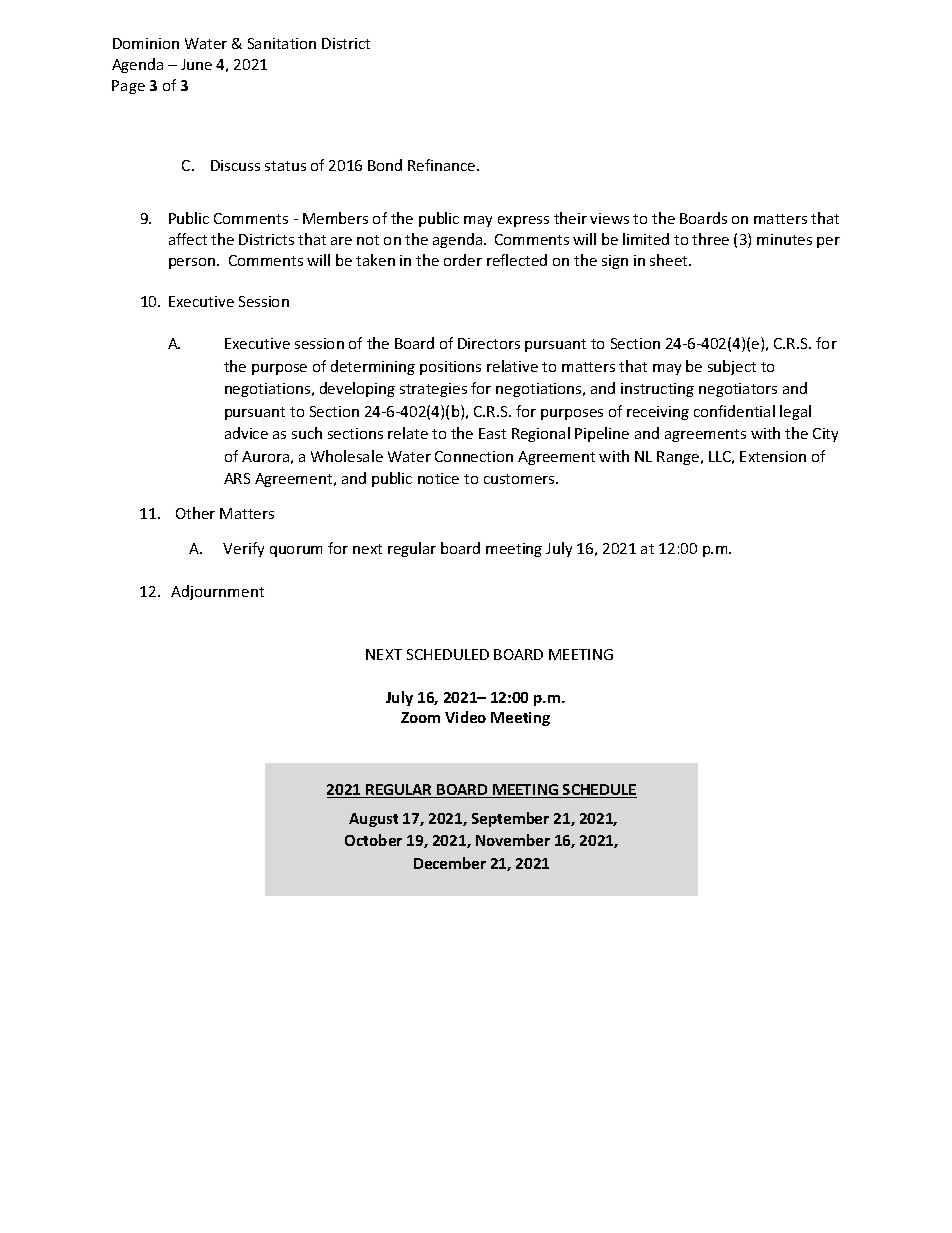 The width and height of the screenshot is (952, 1233). Describe the element at coordinates (773, 456) in the screenshot. I see `Extension` at that location.
